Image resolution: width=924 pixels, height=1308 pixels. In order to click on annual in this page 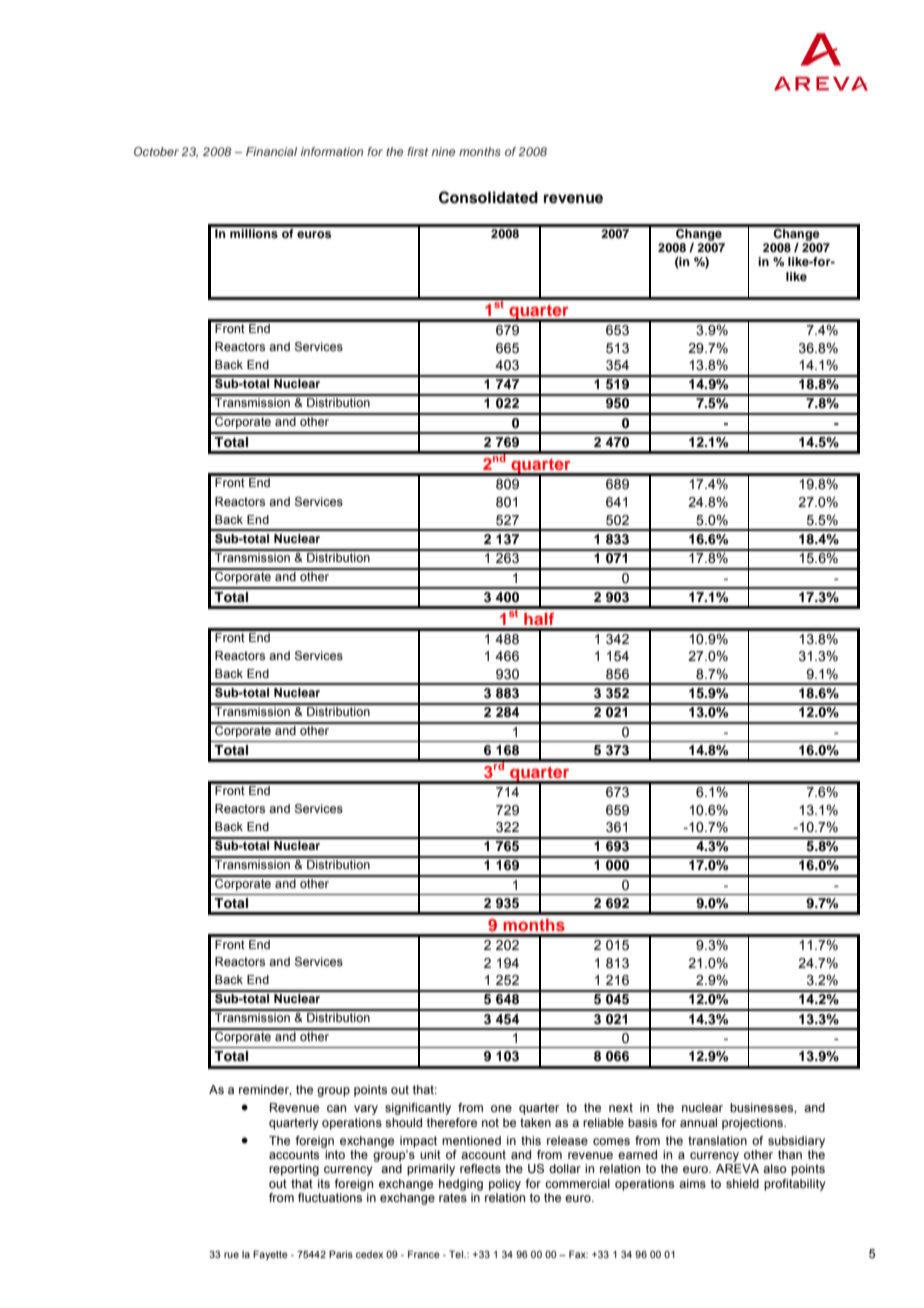, I will do `click(698, 1122)`.
